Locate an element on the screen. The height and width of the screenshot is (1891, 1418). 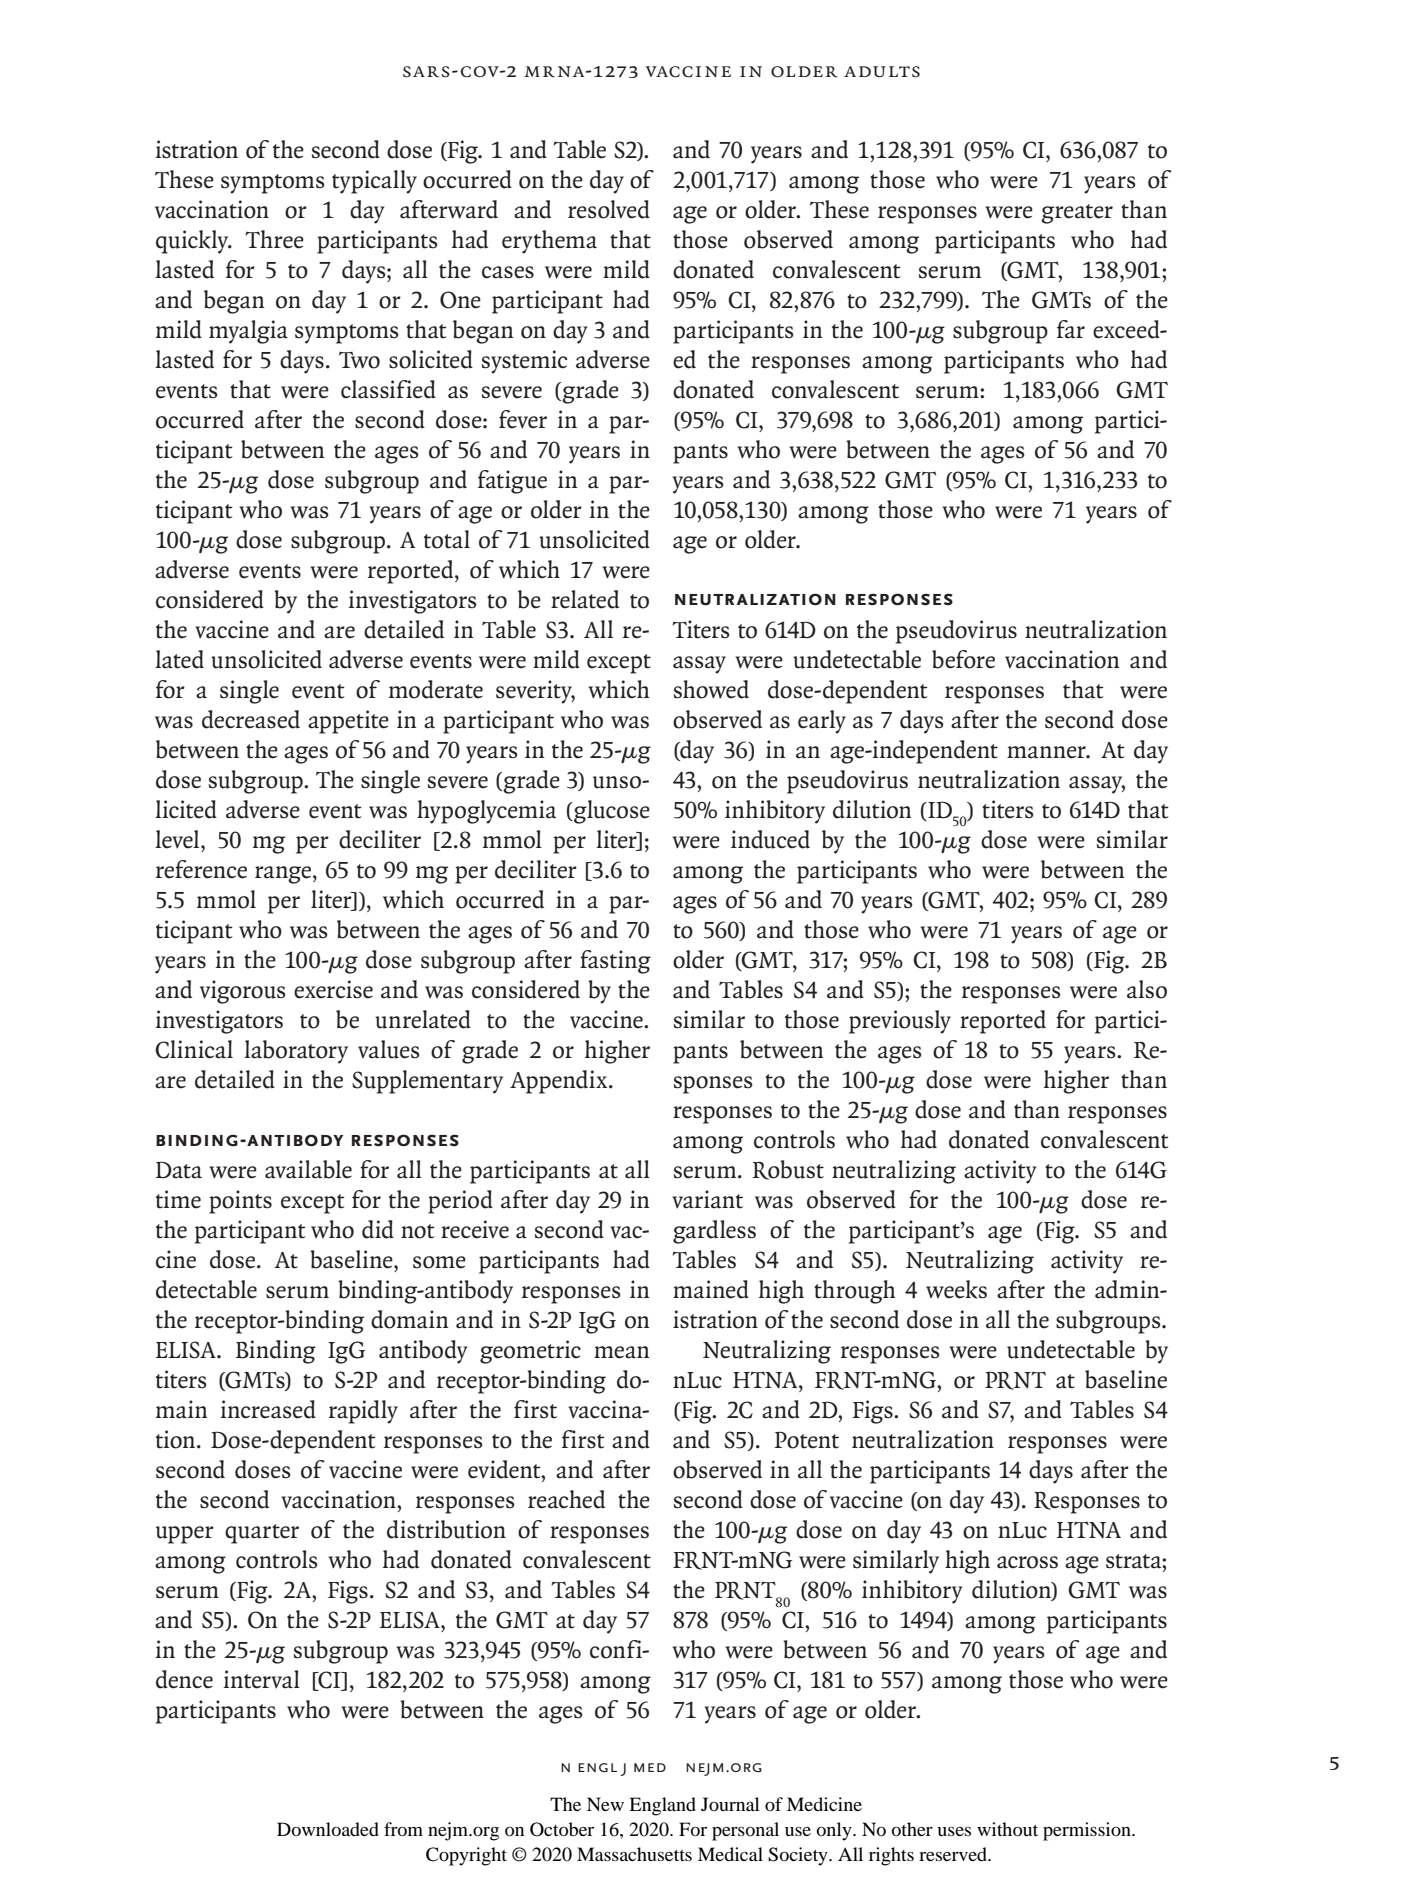
points is located at coordinates (240, 1202).
